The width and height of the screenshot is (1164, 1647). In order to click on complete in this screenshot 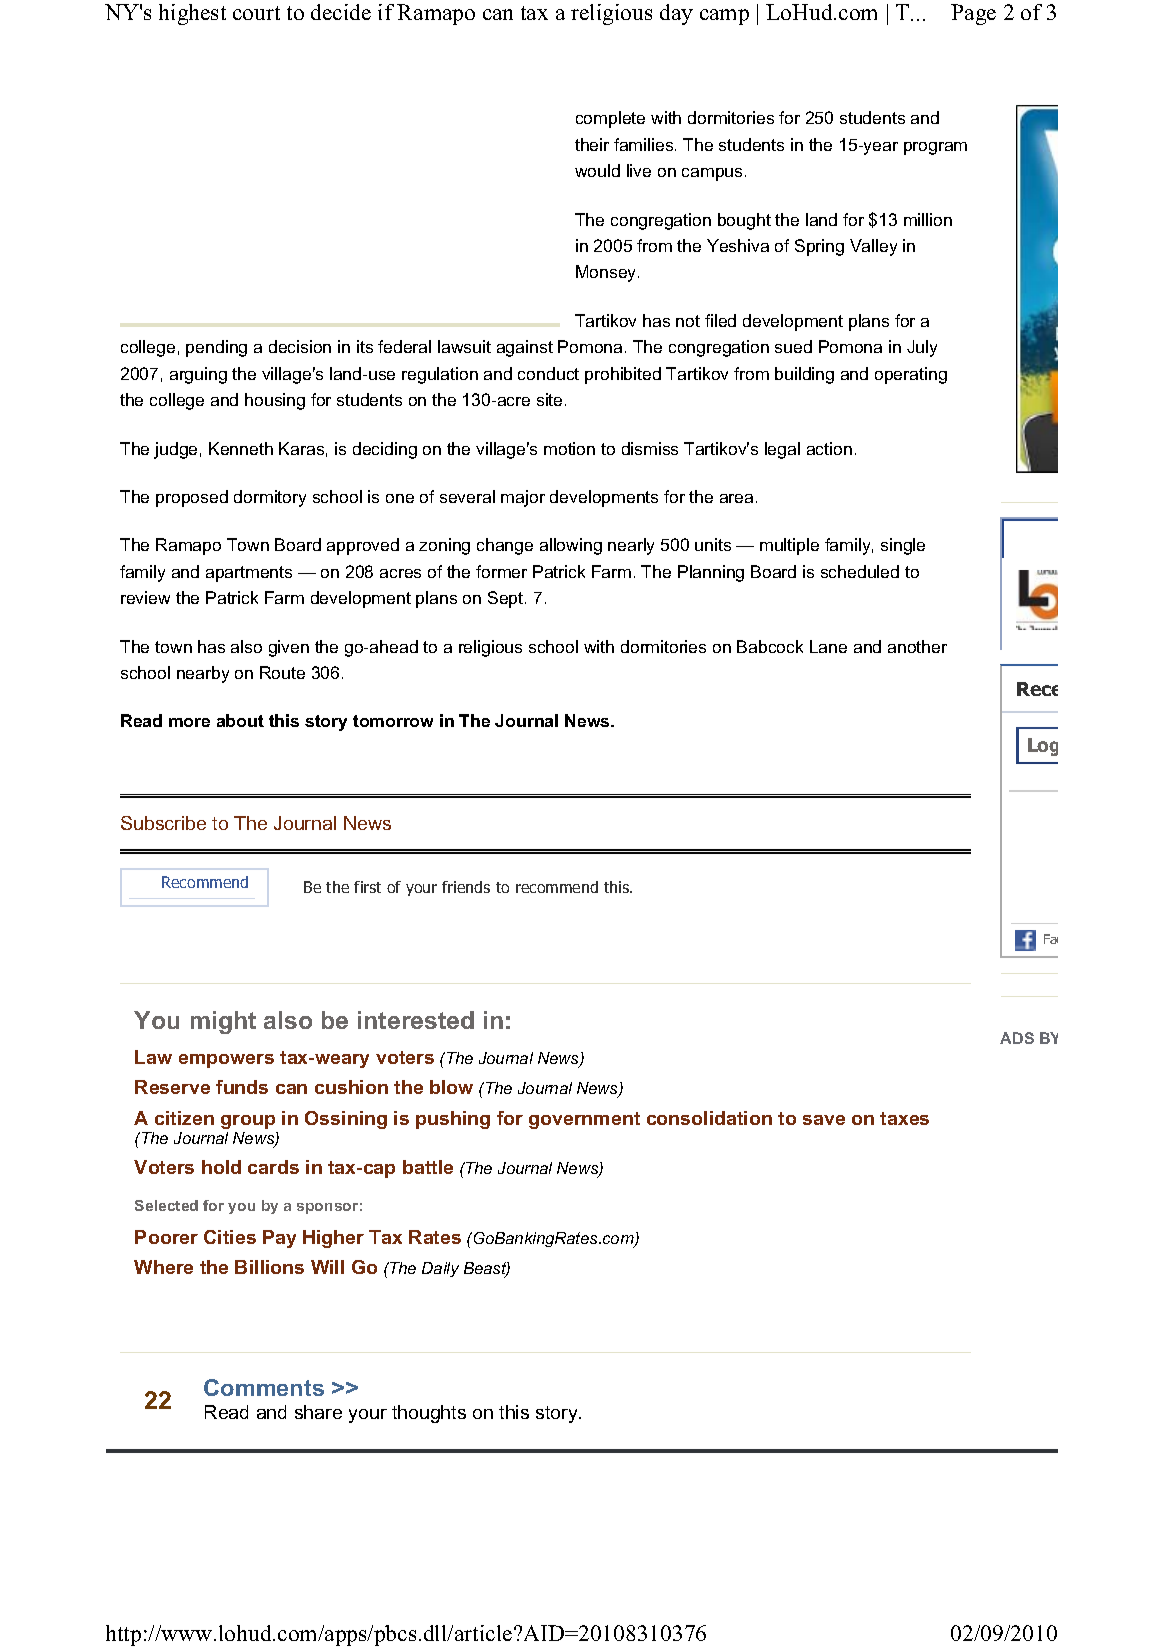, I will do `click(610, 119)`.
